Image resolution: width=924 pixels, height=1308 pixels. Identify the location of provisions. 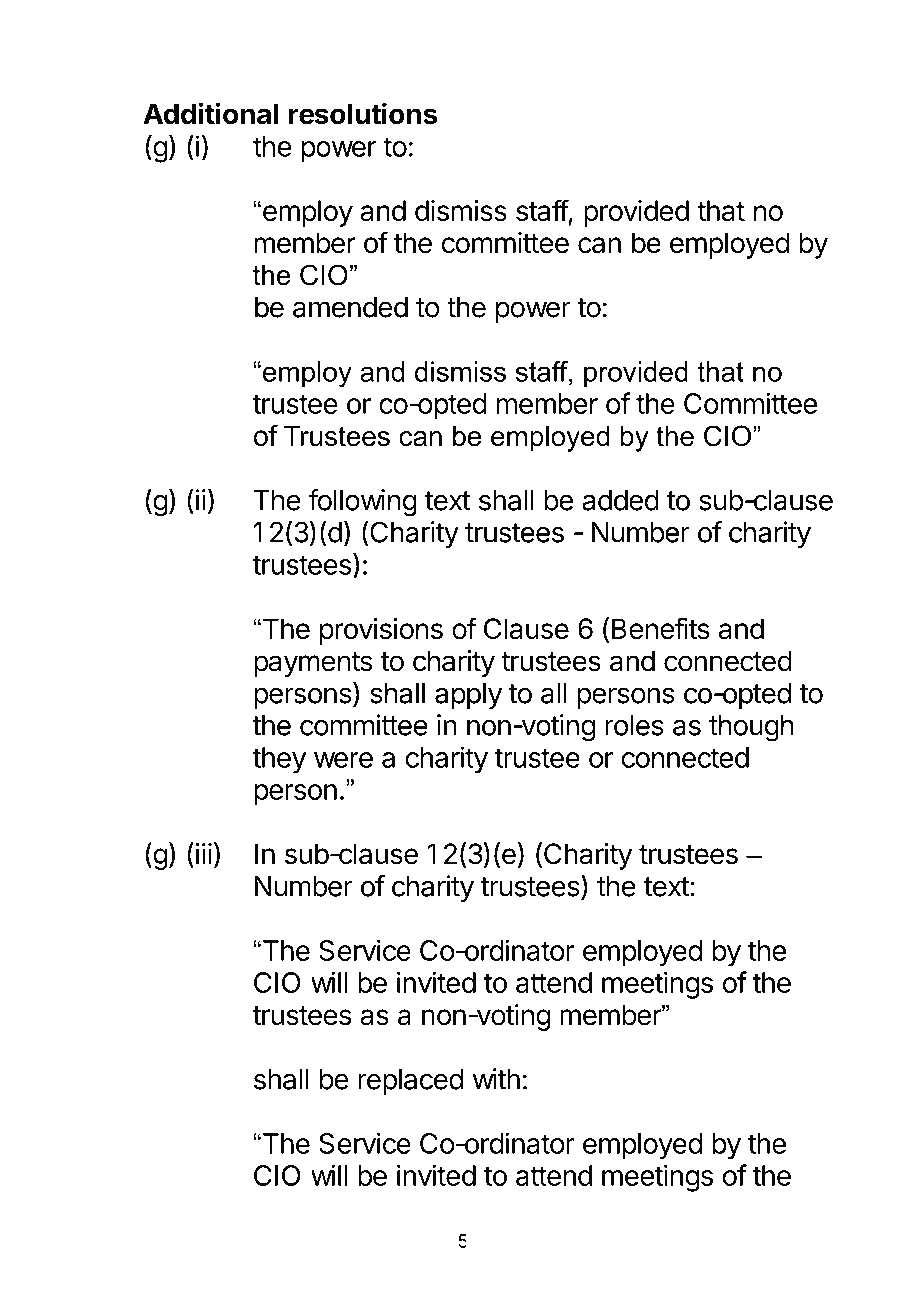
(381, 631).
